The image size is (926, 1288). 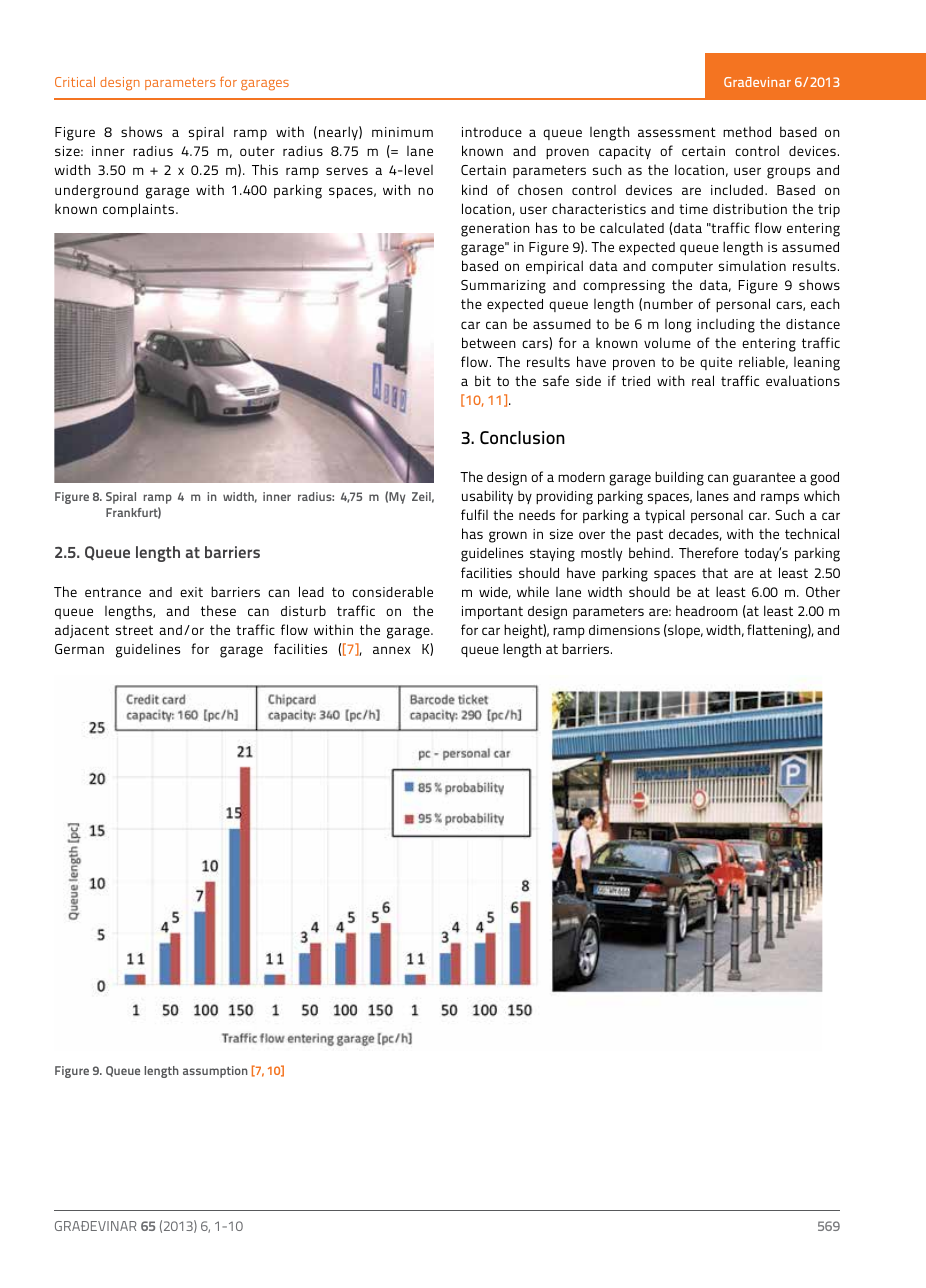 What do you see at coordinates (303, 610) in the screenshot?
I see `disturb` at bounding box center [303, 610].
